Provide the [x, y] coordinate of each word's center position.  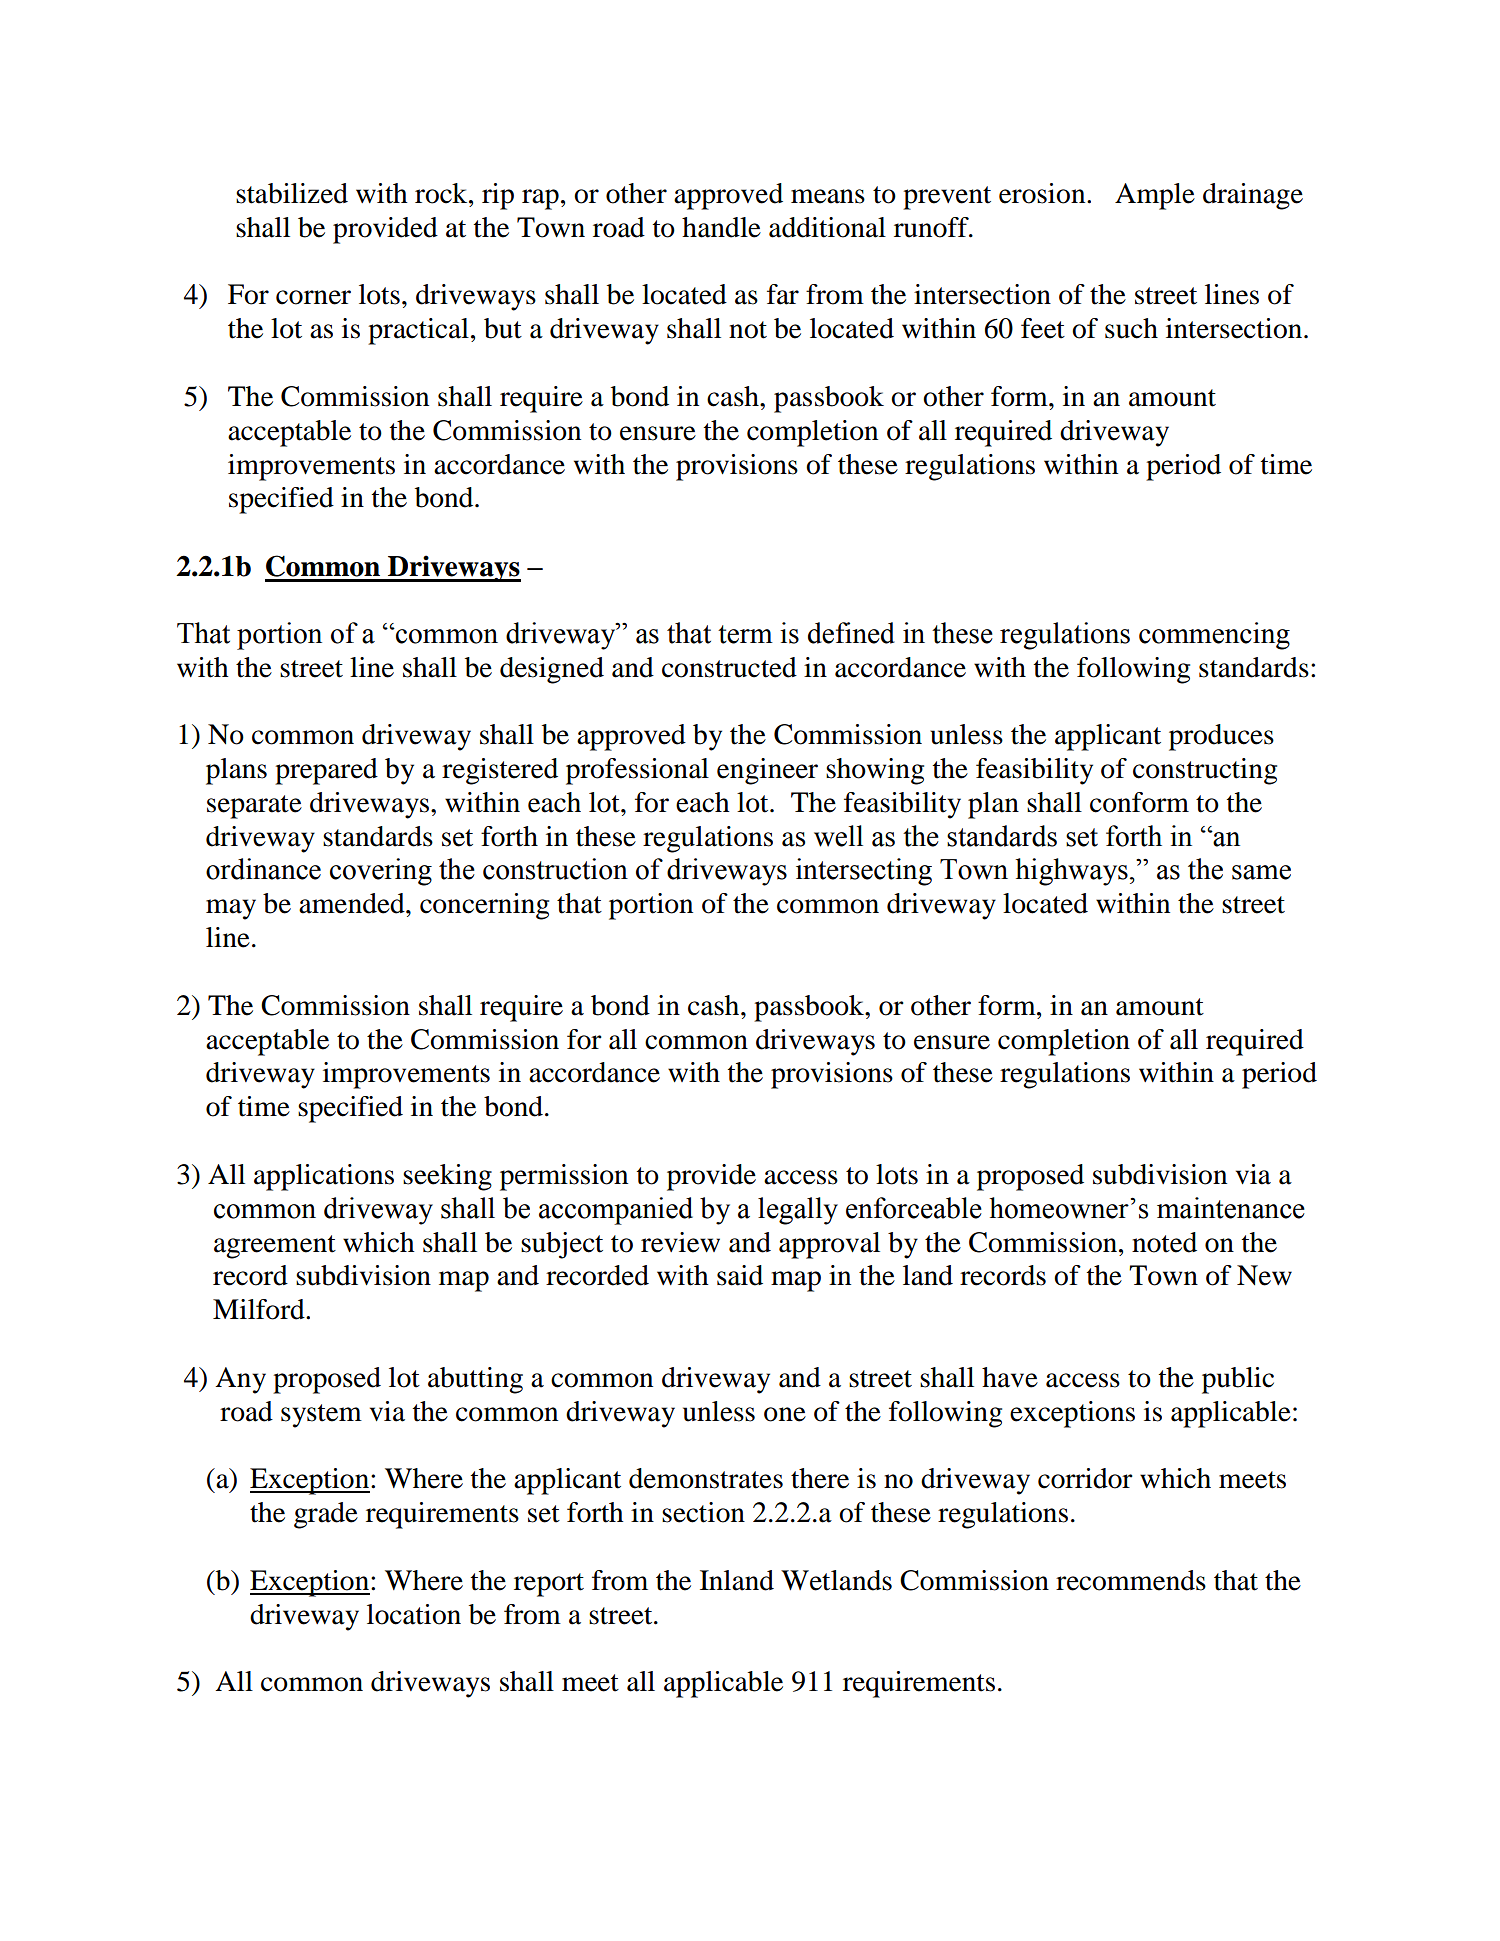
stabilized [292, 193]
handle [721, 227]
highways [1071, 872]
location [414, 1614]
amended [353, 903]
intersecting [864, 872]
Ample [1155, 196]
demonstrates [706, 1478]
